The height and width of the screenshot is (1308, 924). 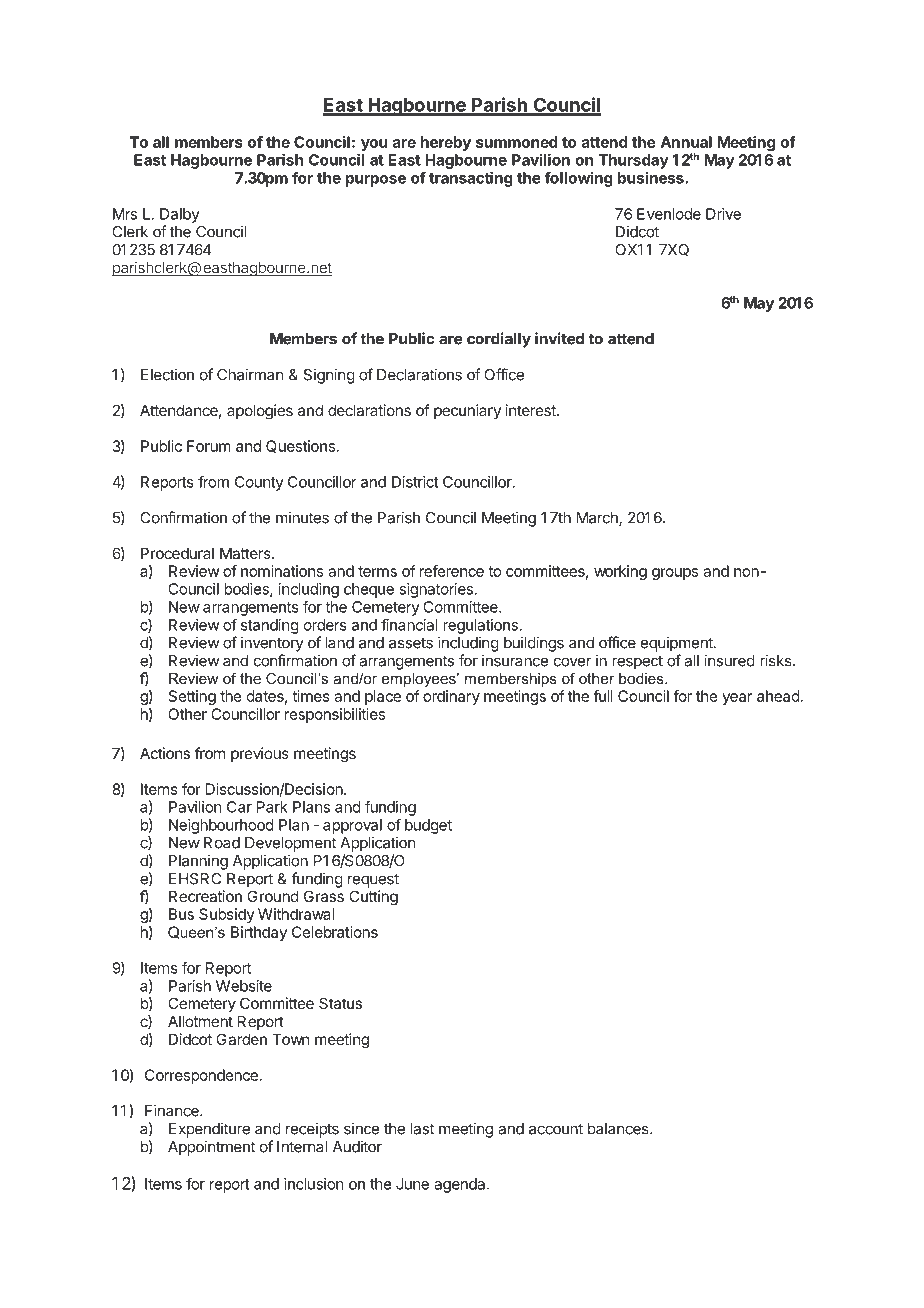 What do you see at coordinates (471, 179) in the screenshot?
I see `transacting` at bounding box center [471, 179].
